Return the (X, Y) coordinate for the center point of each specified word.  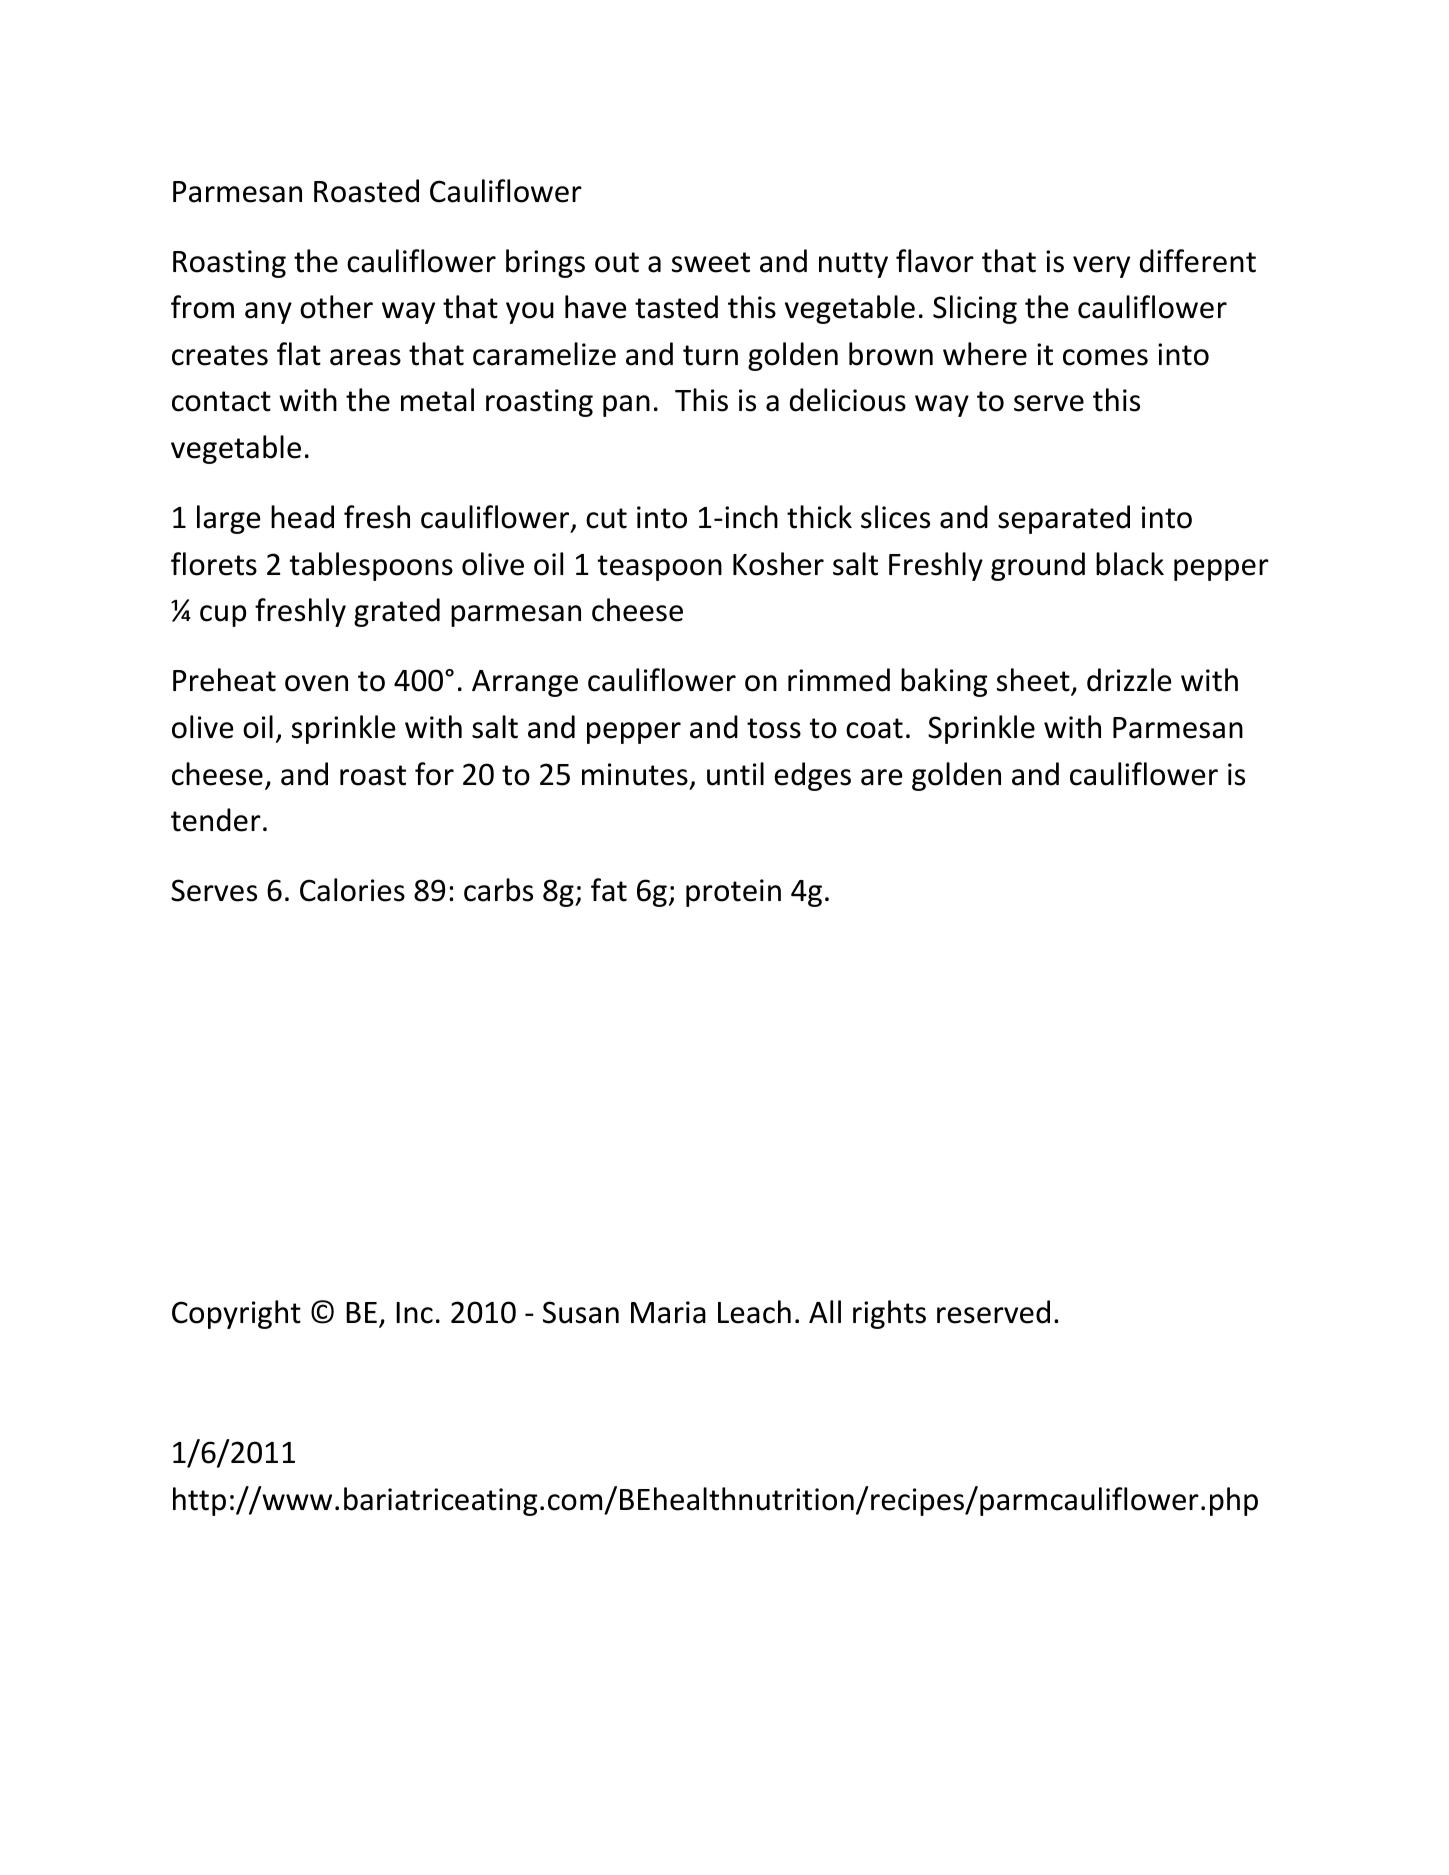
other (336, 307)
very (1101, 267)
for (434, 774)
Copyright (236, 1314)
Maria (668, 1312)
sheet (1034, 681)
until (735, 774)
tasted (676, 307)
